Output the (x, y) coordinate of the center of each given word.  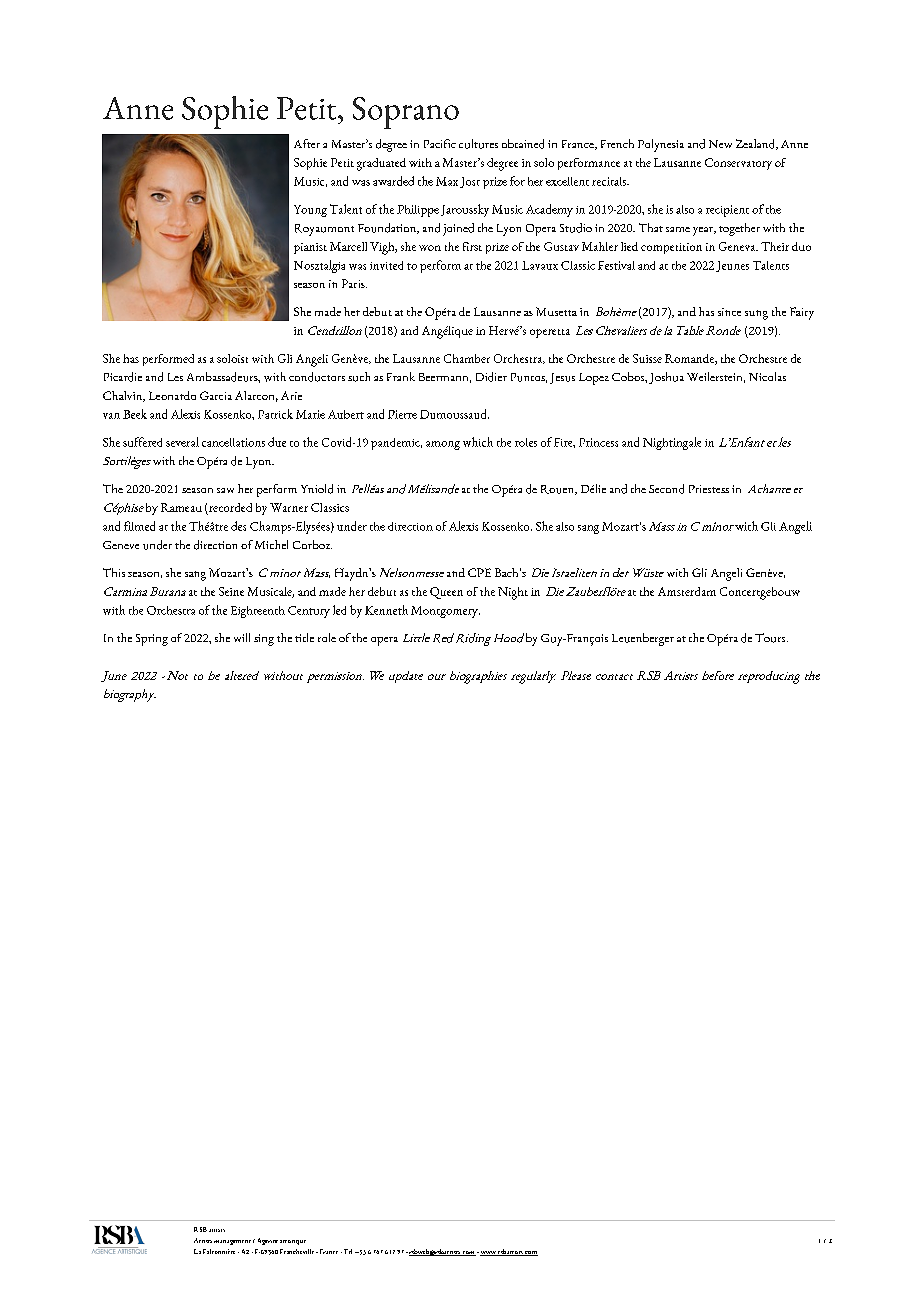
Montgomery (445, 612)
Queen (446, 593)
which (478, 442)
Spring (152, 640)
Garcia (216, 395)
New (720, 144)
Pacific (440, 143)
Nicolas (767, 376)
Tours (771, 638)
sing (264, 640)
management (232, 1242)
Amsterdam (687, 591)
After (307, 143)
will (242, 637)
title (304, 637)
